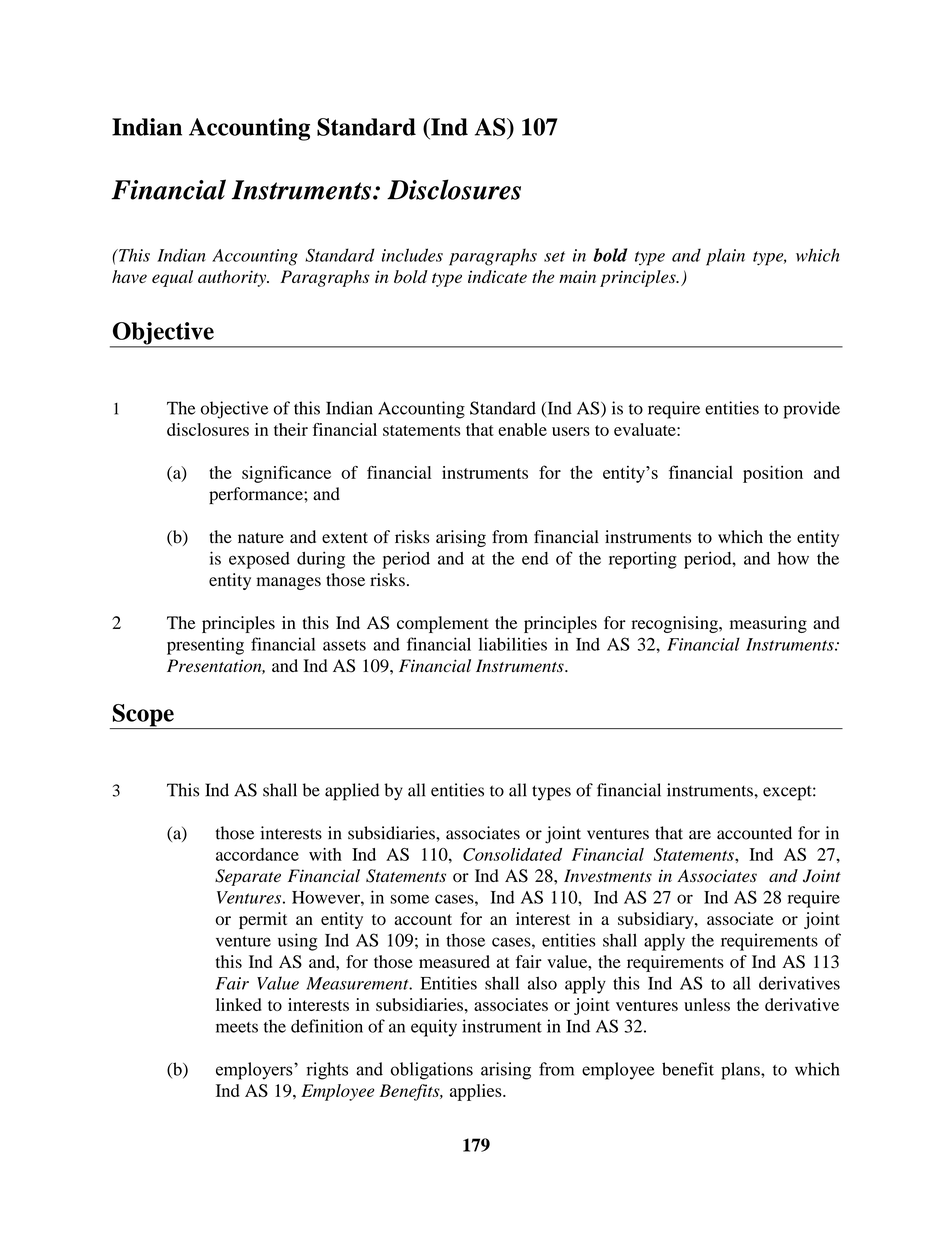 The image size is (952, 1233). What do you see at coordinates (233, 278) in the image?
I see `authority` at bounding box center [233, 278].
